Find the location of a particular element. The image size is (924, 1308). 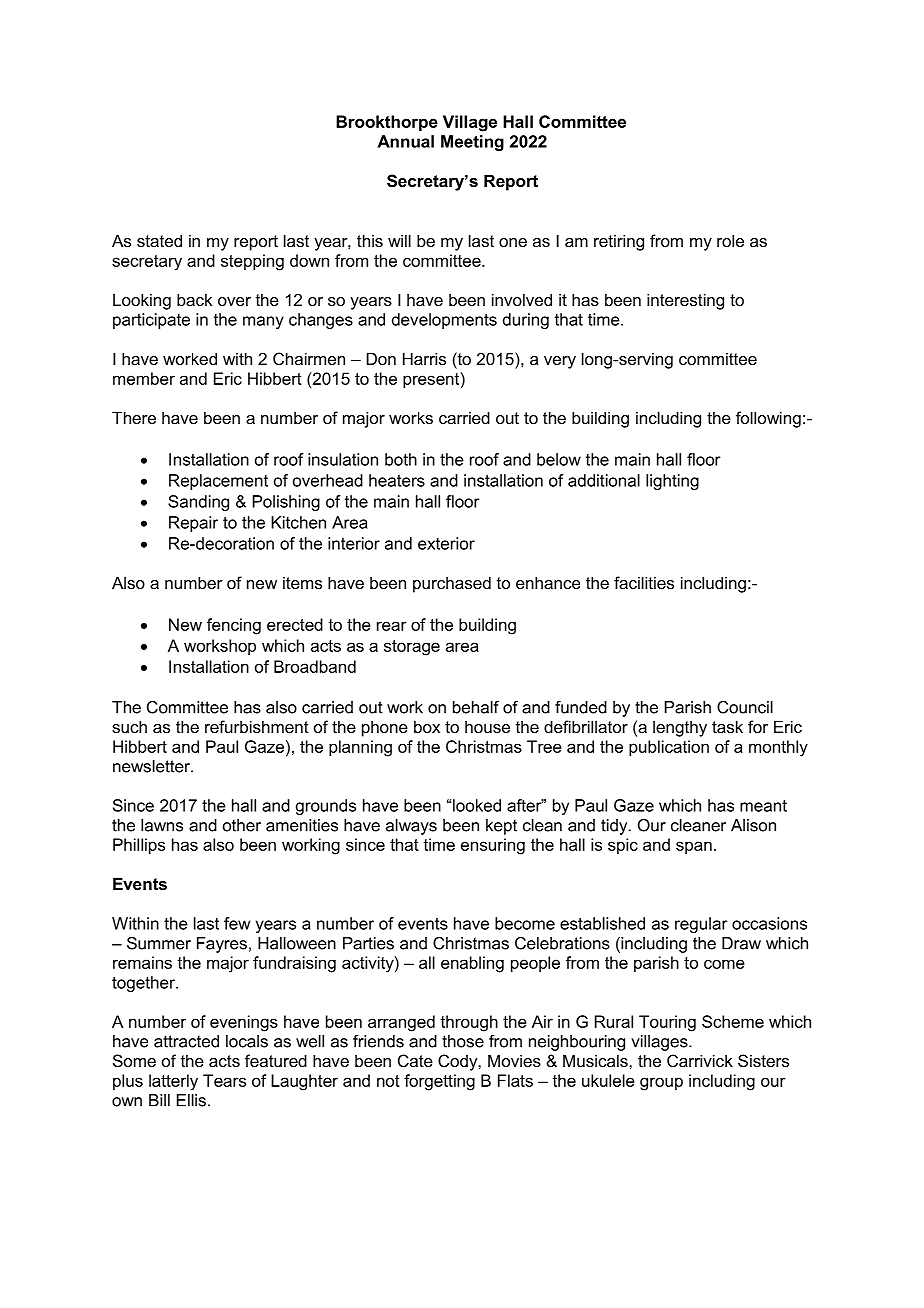

Tears is located at coordinates (224, 1080).
